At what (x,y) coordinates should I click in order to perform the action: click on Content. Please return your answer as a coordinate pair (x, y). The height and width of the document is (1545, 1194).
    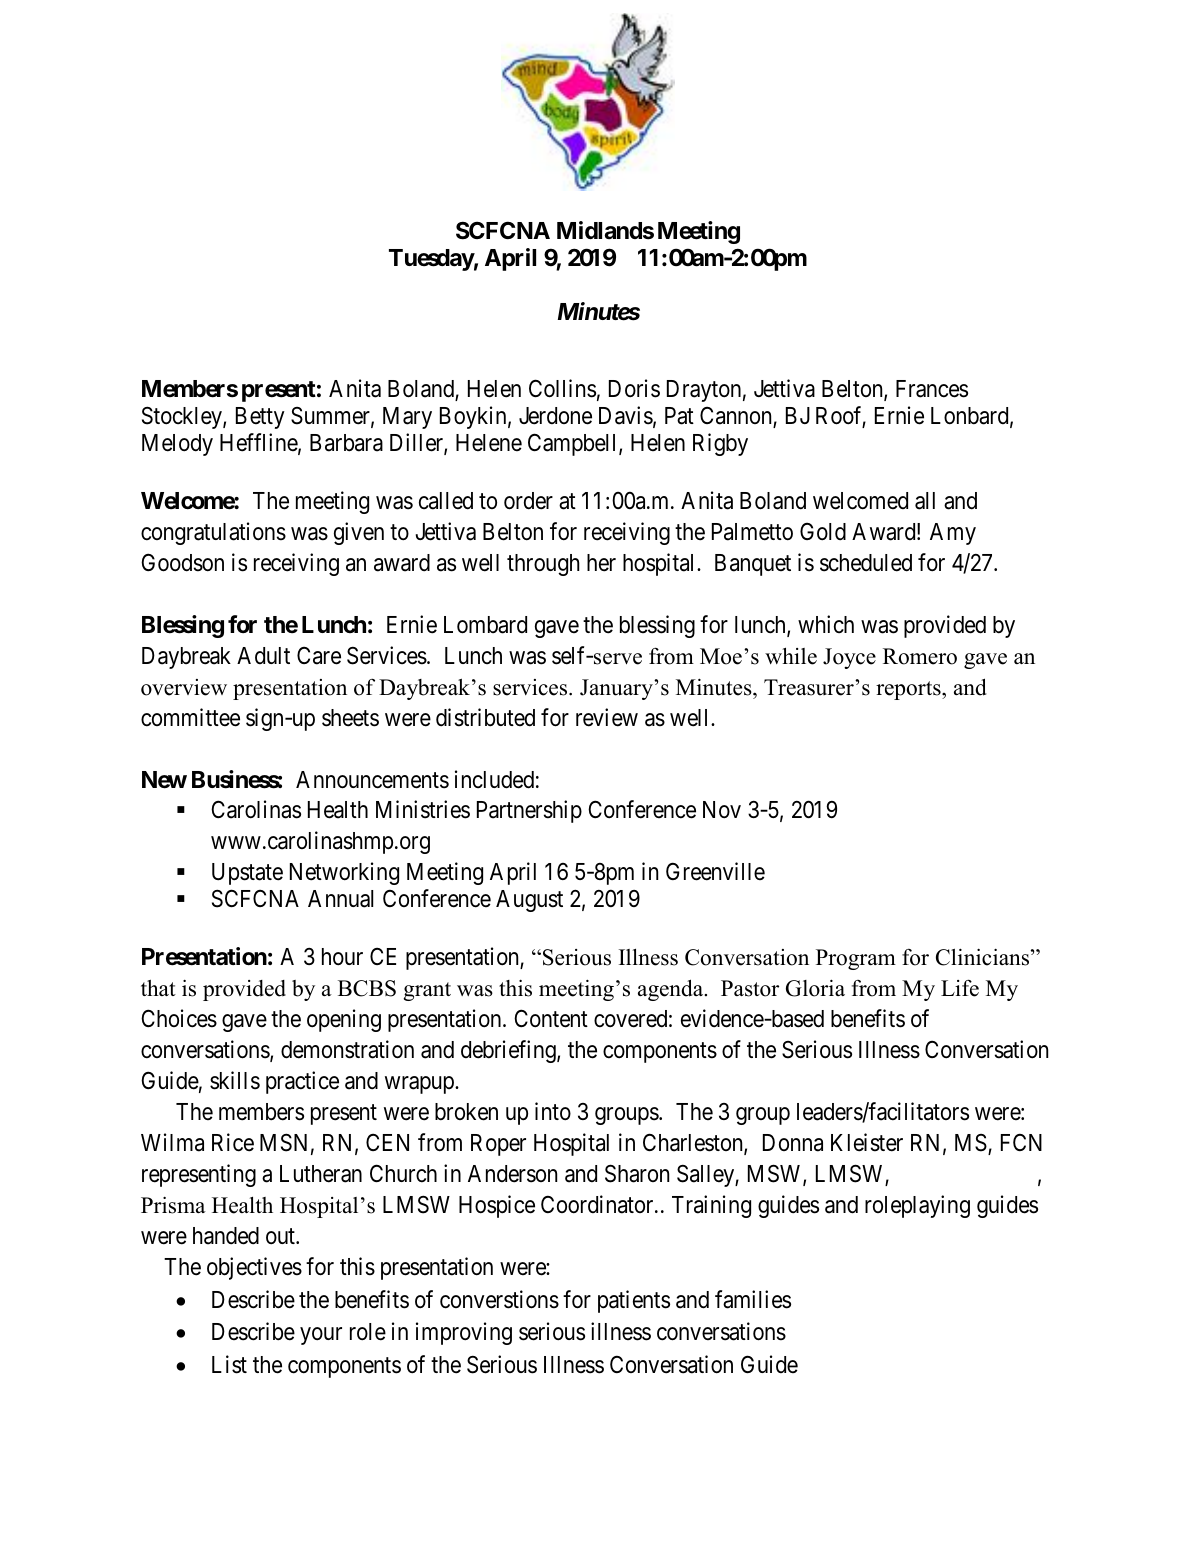
    Looking at the image, I should click on (551, 1018).
